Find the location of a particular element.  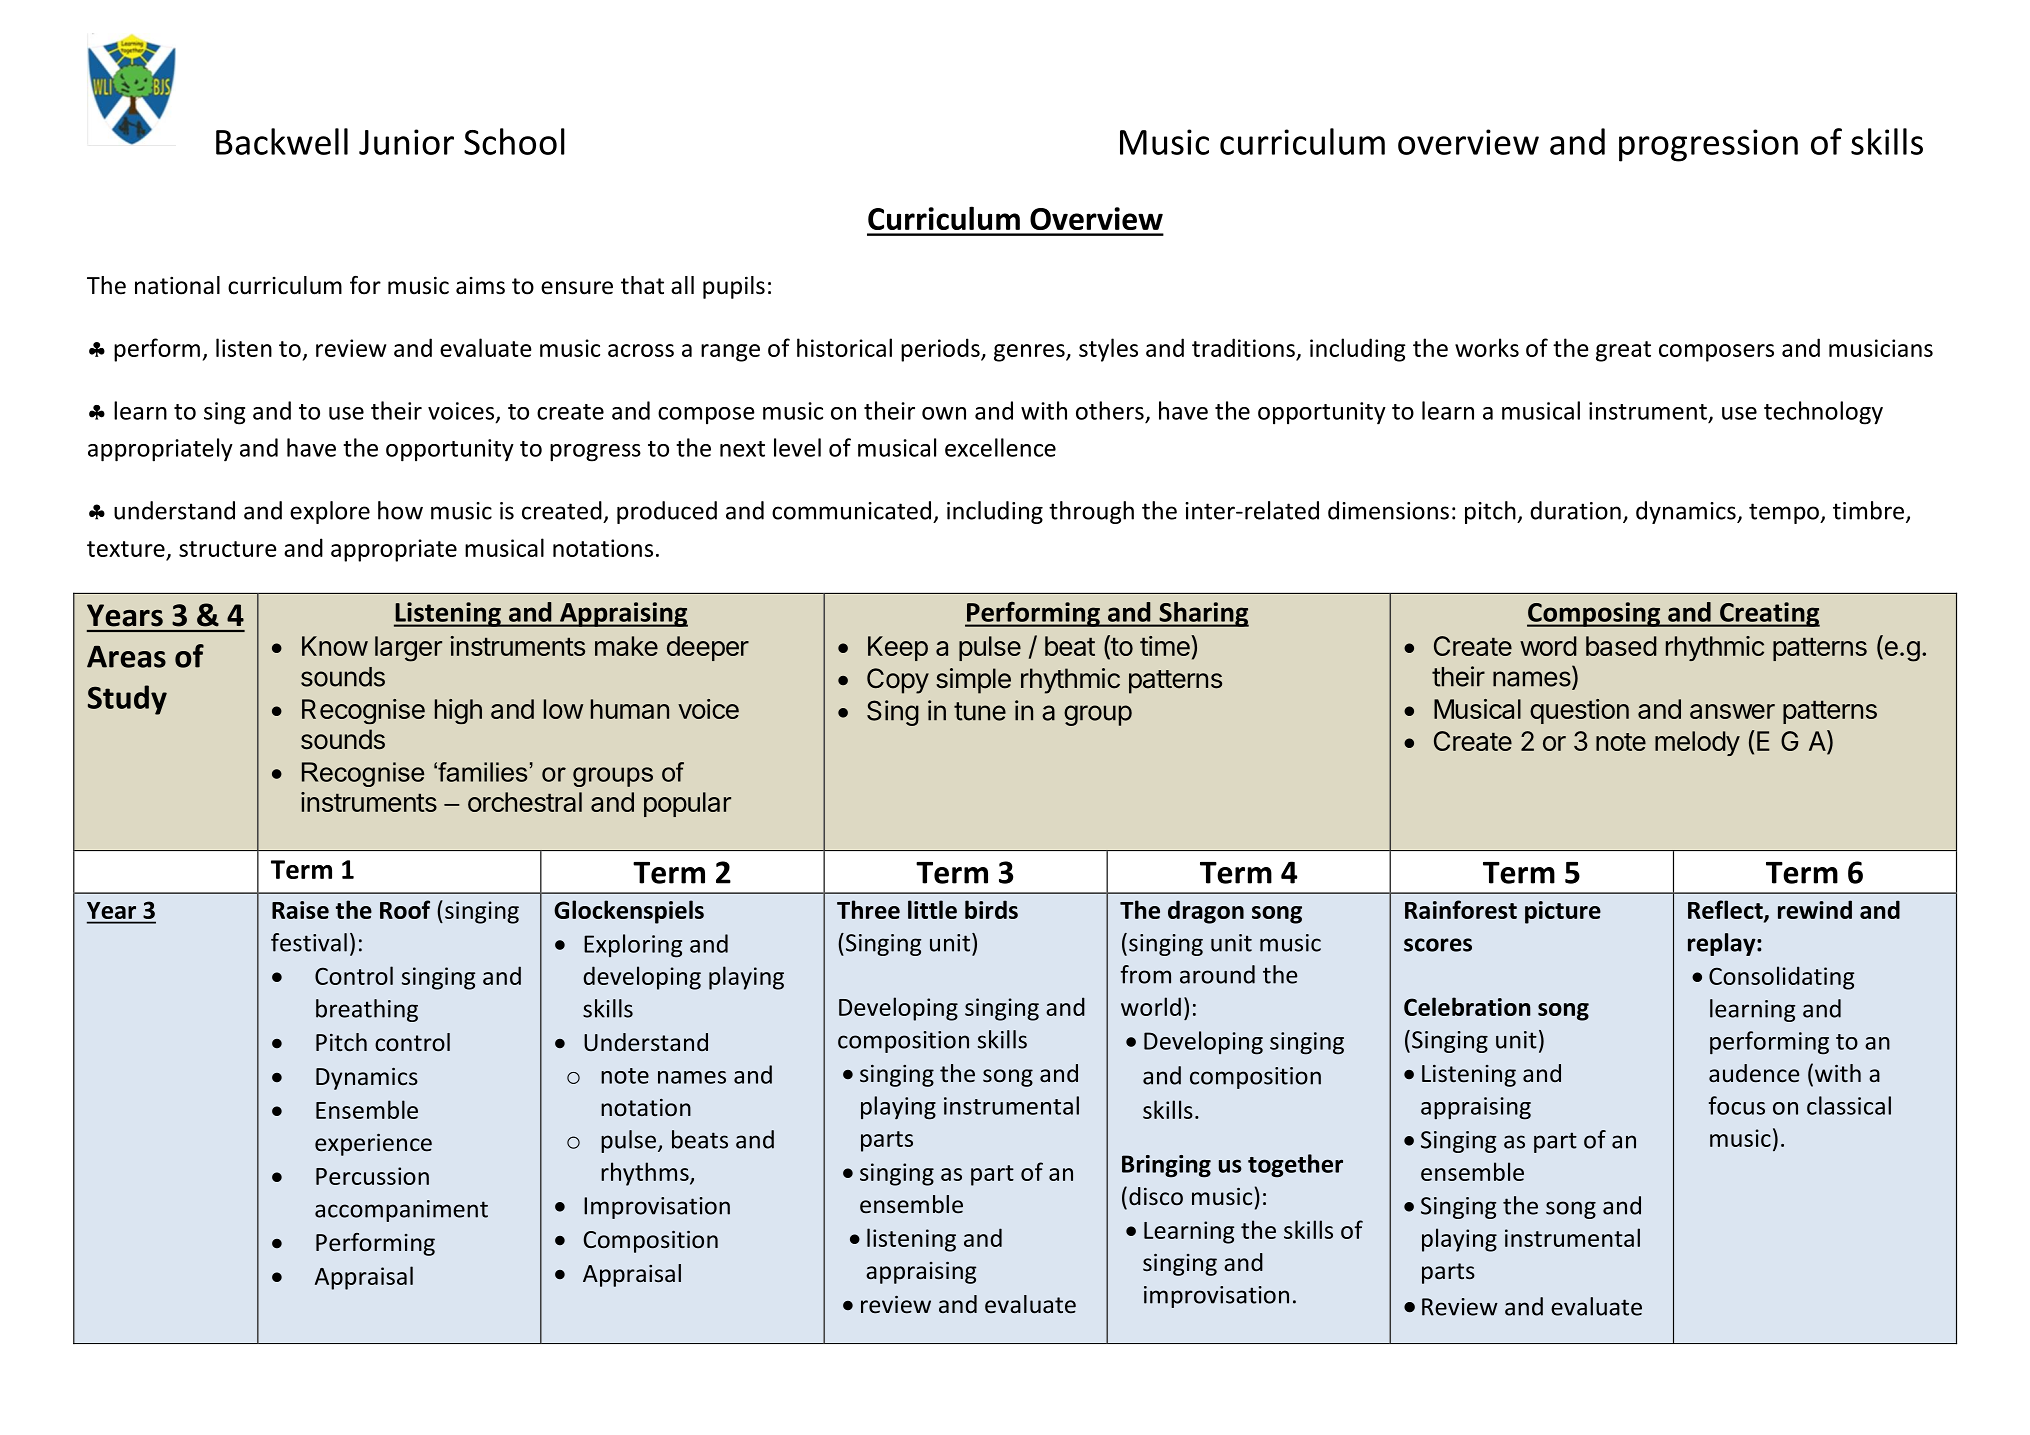

Junior is located at coordinates (406, 142).
